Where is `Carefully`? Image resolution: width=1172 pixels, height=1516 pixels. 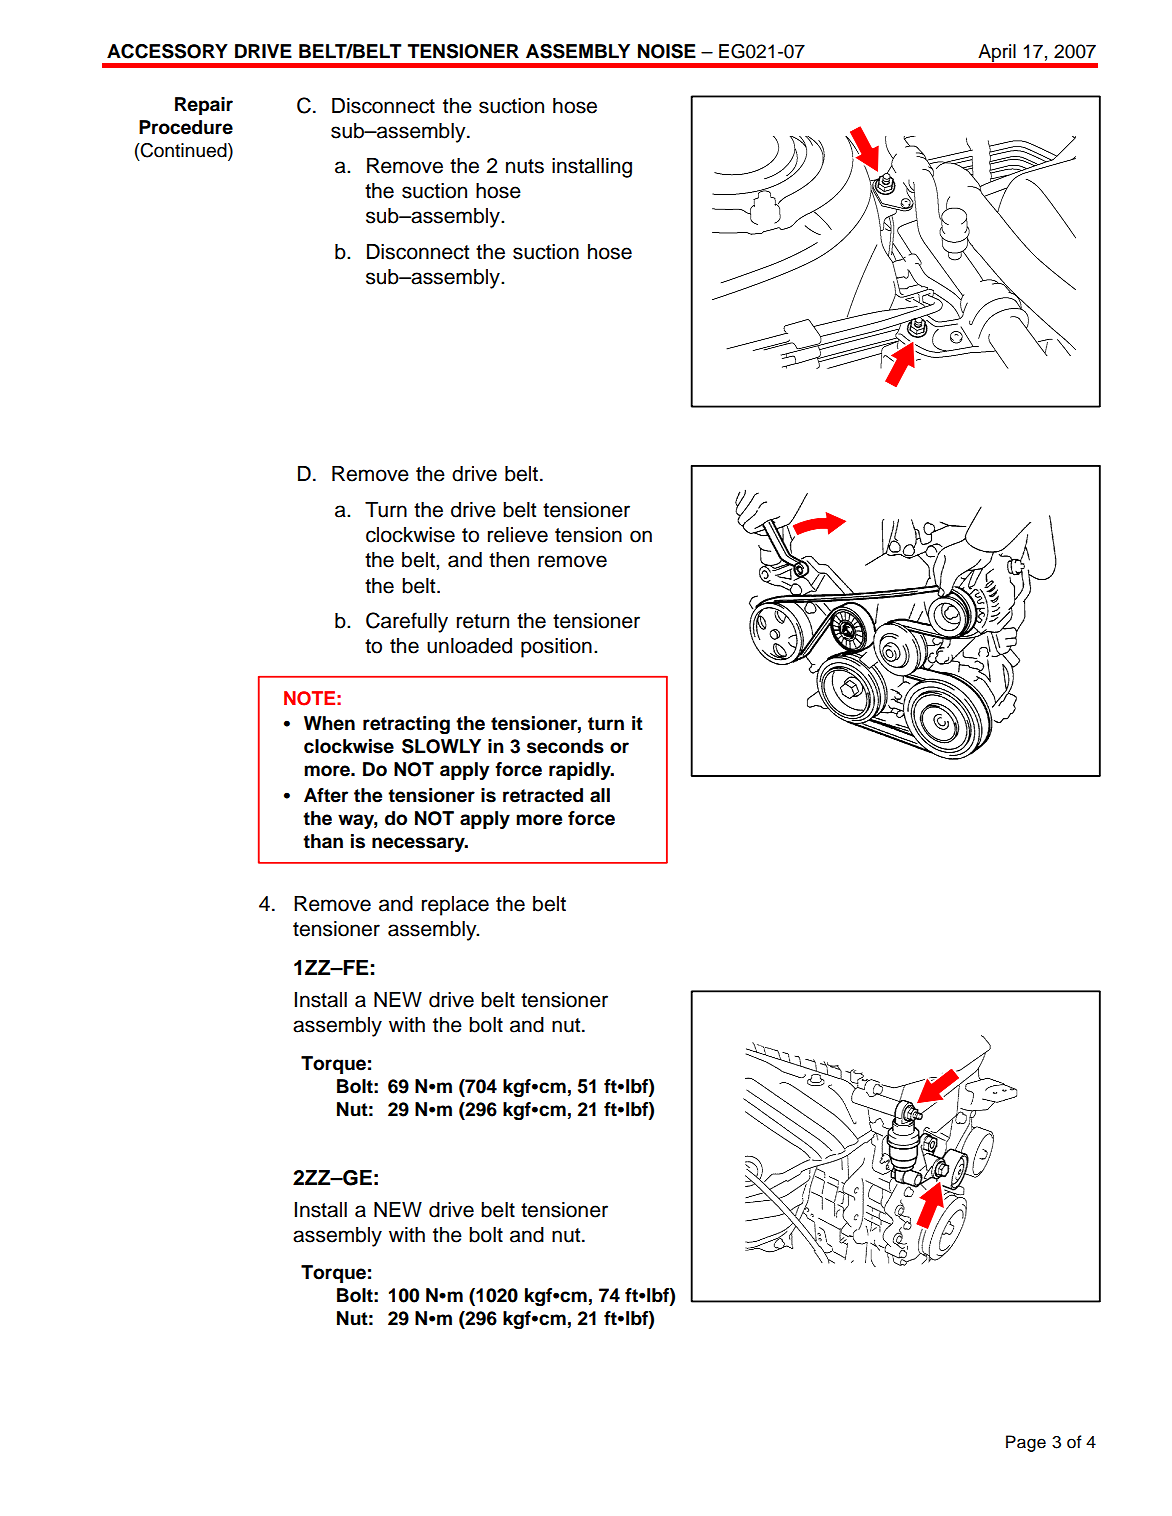
Carefully is located at coordinates (407, 622).
